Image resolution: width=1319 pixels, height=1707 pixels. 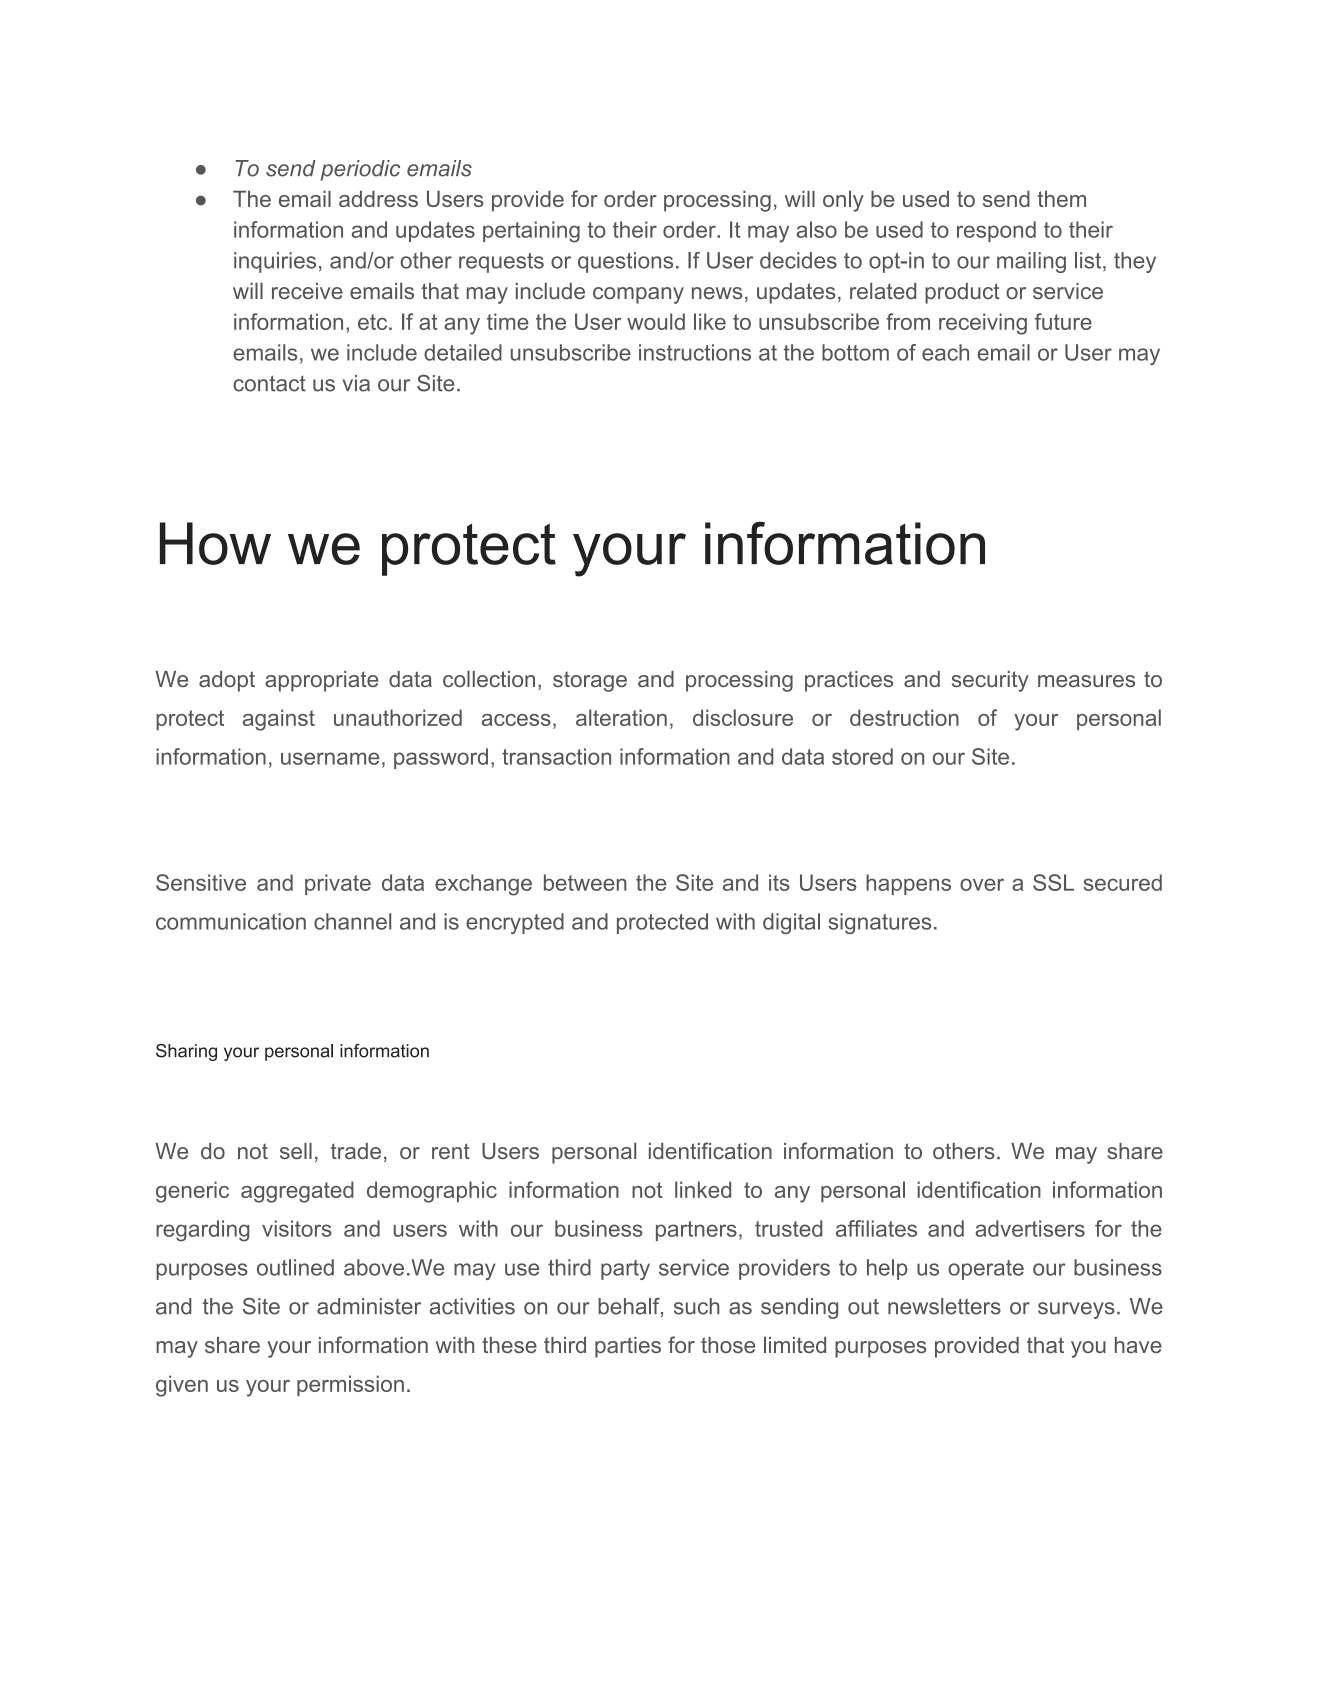 What do you see at coordinates (1062, 198) in the screenshot?
I see `them` at bounding box center [1062, 198].
